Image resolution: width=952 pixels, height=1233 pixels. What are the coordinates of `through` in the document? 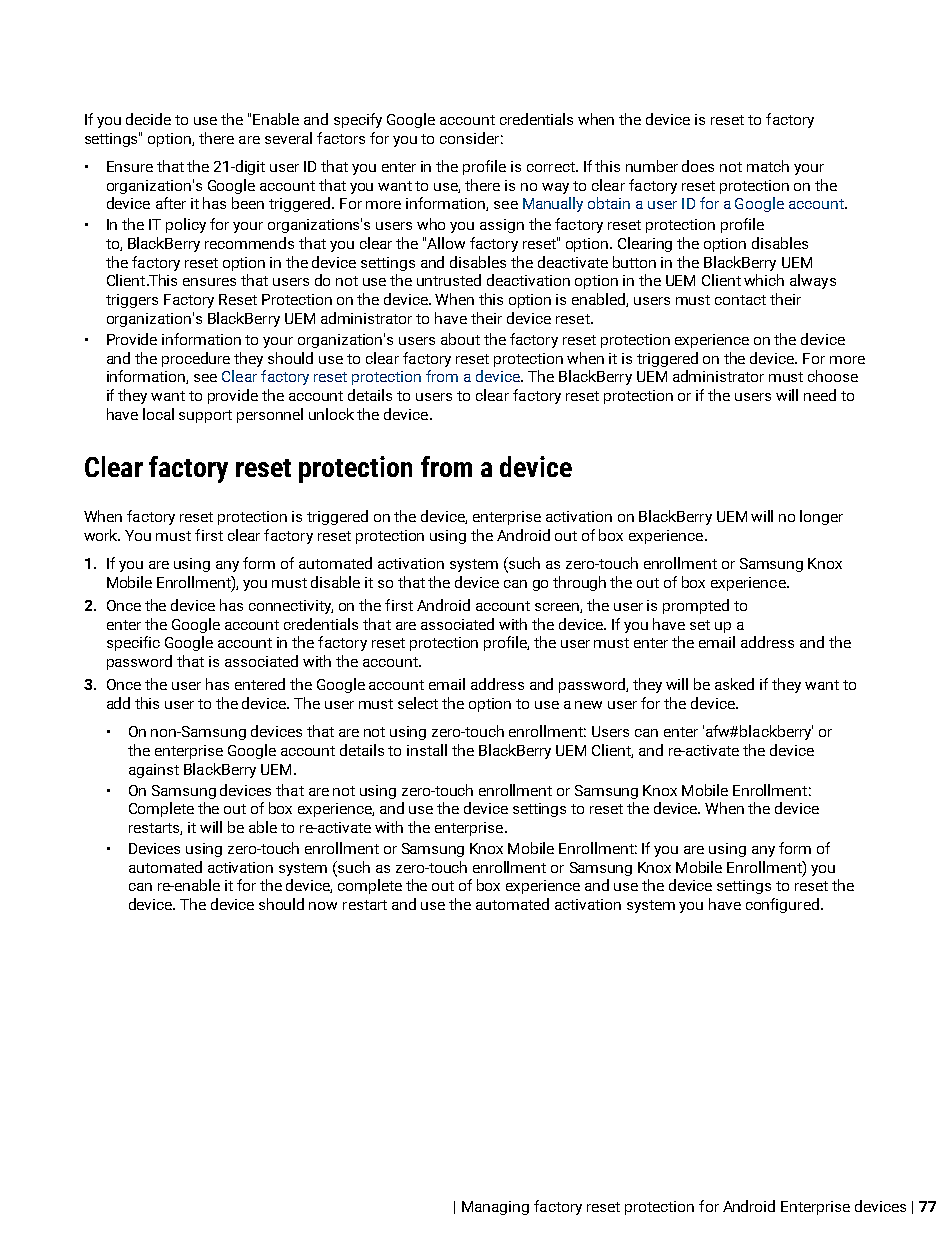 It's located at (579, 583).
